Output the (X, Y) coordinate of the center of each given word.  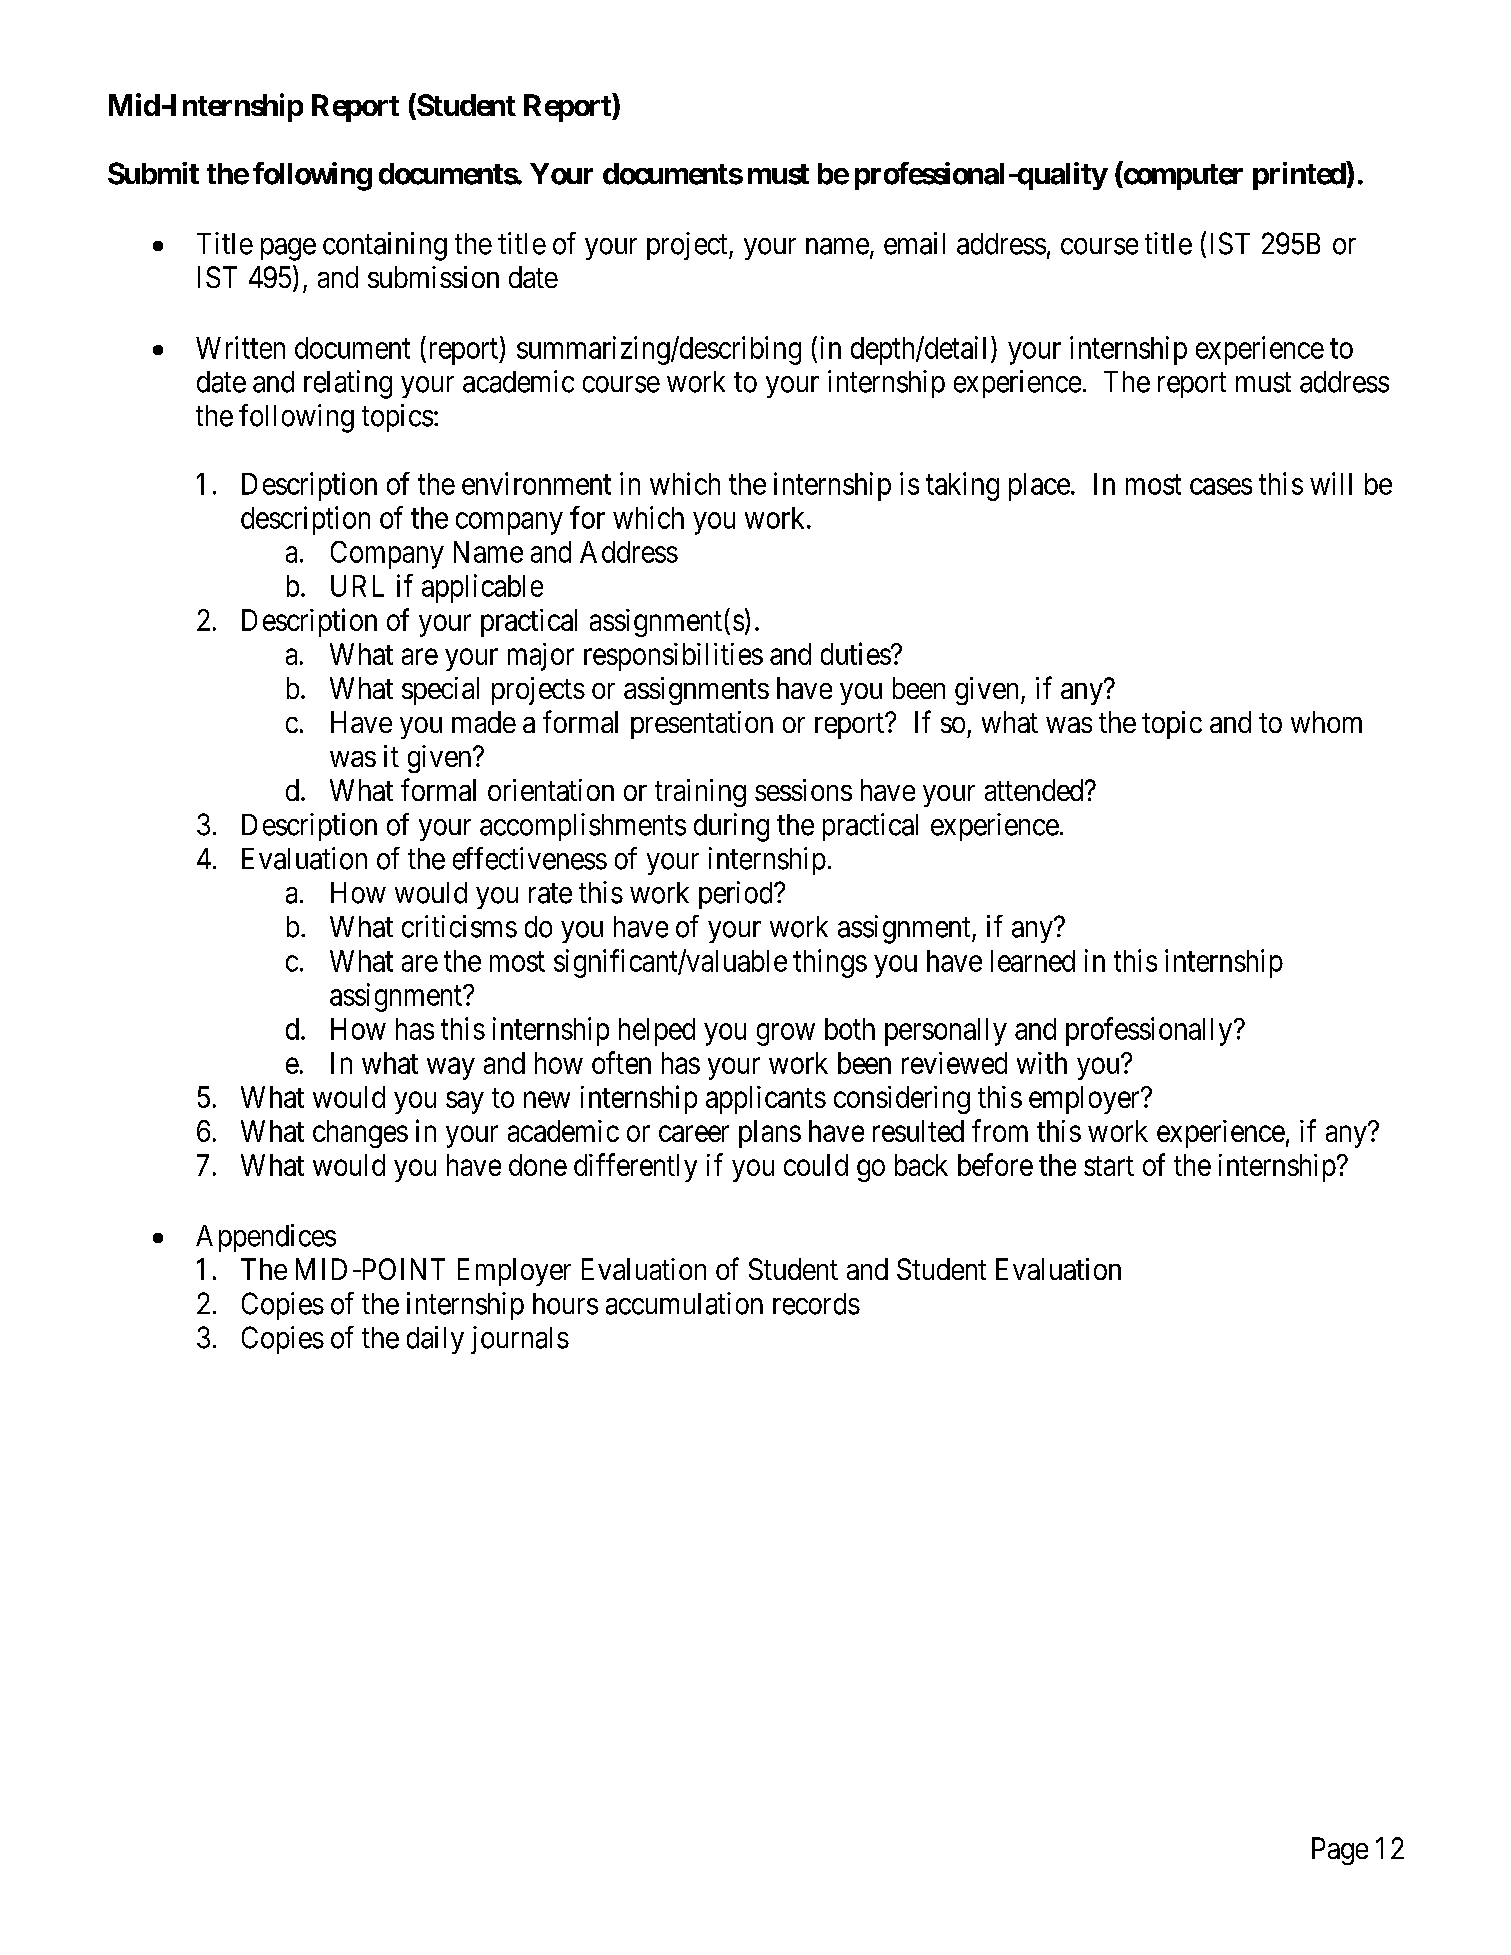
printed (1300, 175)
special (440, 691)
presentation (702, 725)
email (914, 243)
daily (435, 1340)
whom (1326, 722)
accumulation (684, 1303)
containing (385, 246)
